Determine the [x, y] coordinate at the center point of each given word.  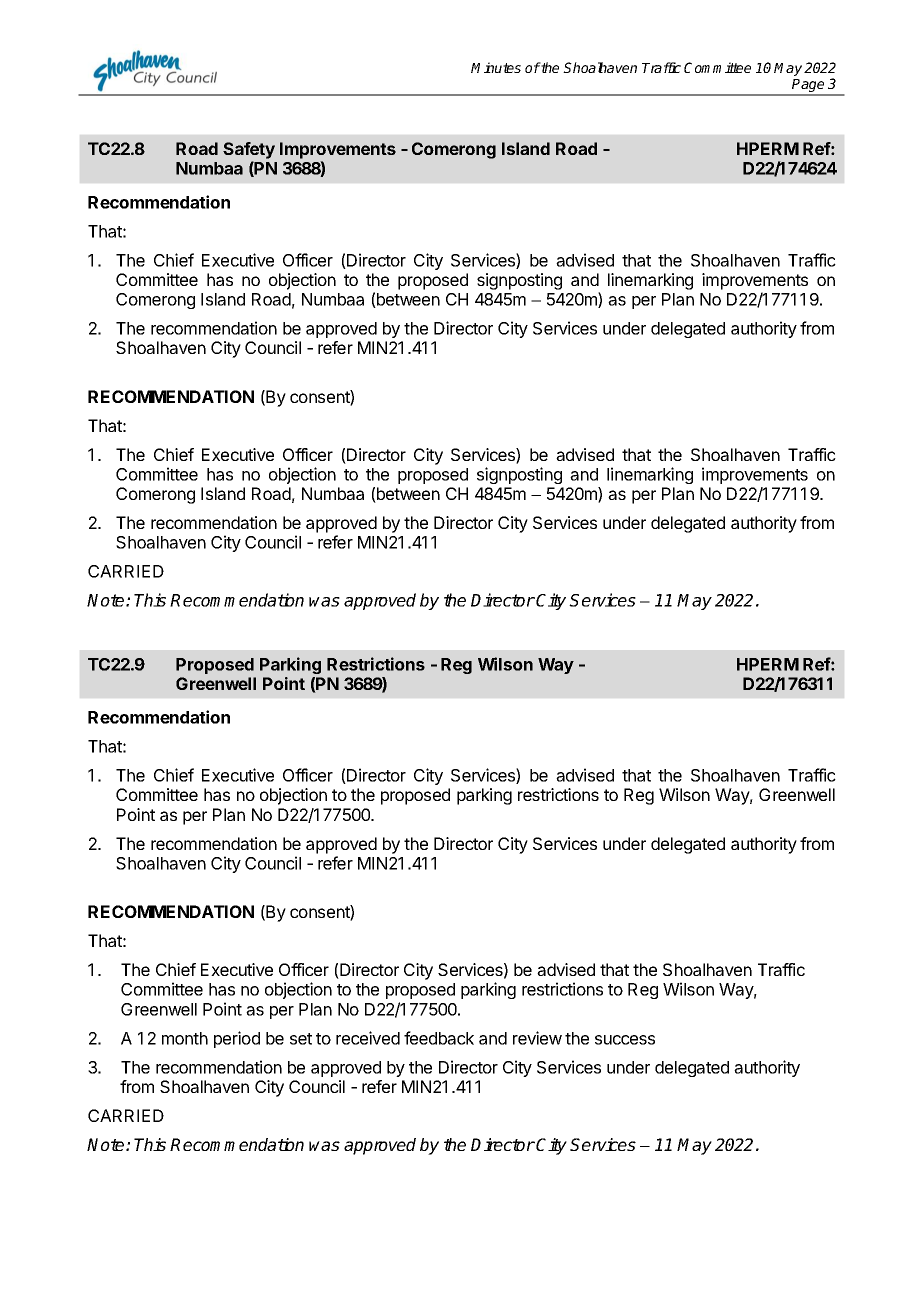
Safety [249, 150]
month [185, 1038]
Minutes [496, 67]
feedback [439, 1038]
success [625, 1040]
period [237, 1039]
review [537, 1038]
